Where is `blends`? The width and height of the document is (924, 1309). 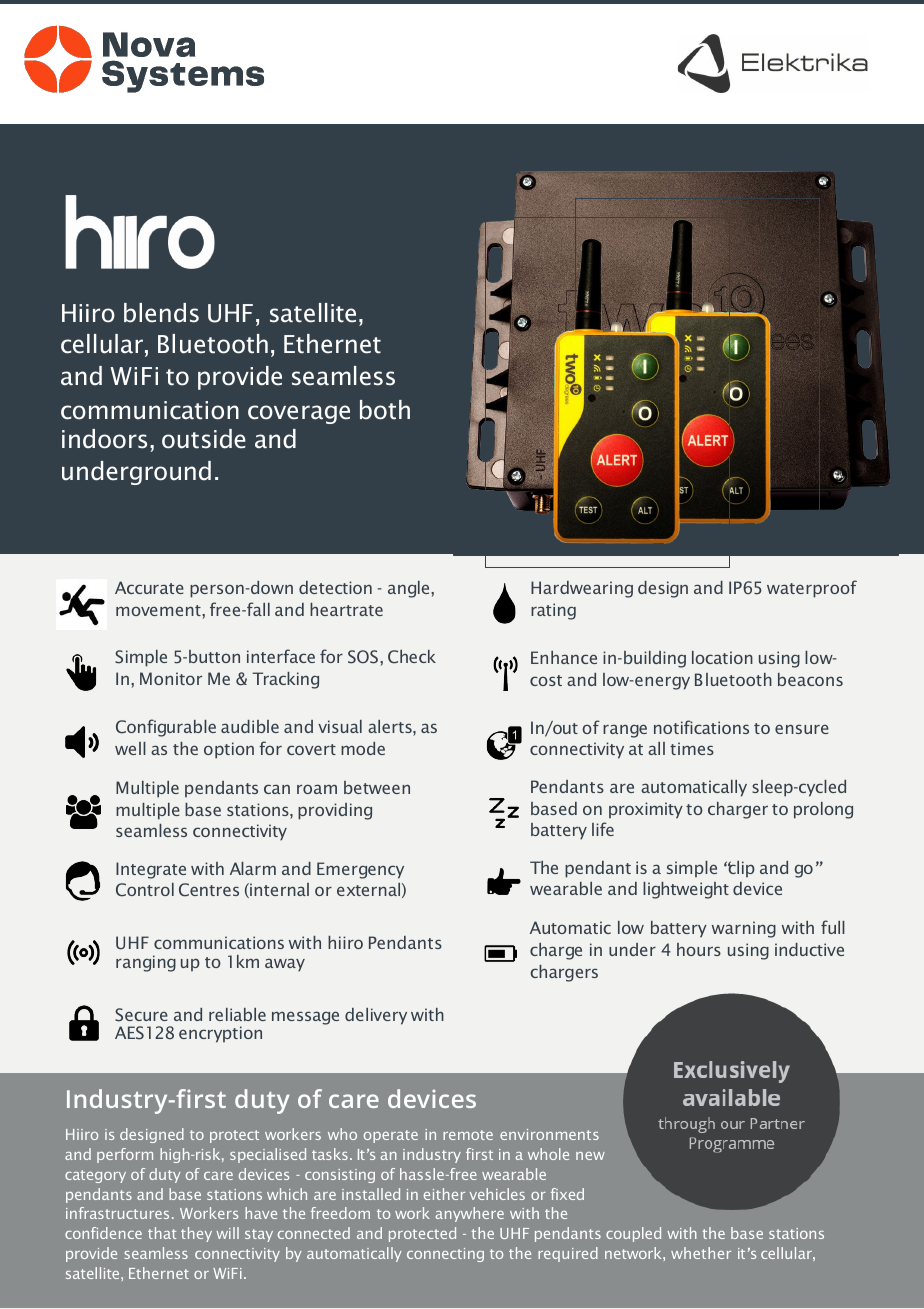
blends is located at coordinates (161, 313).
